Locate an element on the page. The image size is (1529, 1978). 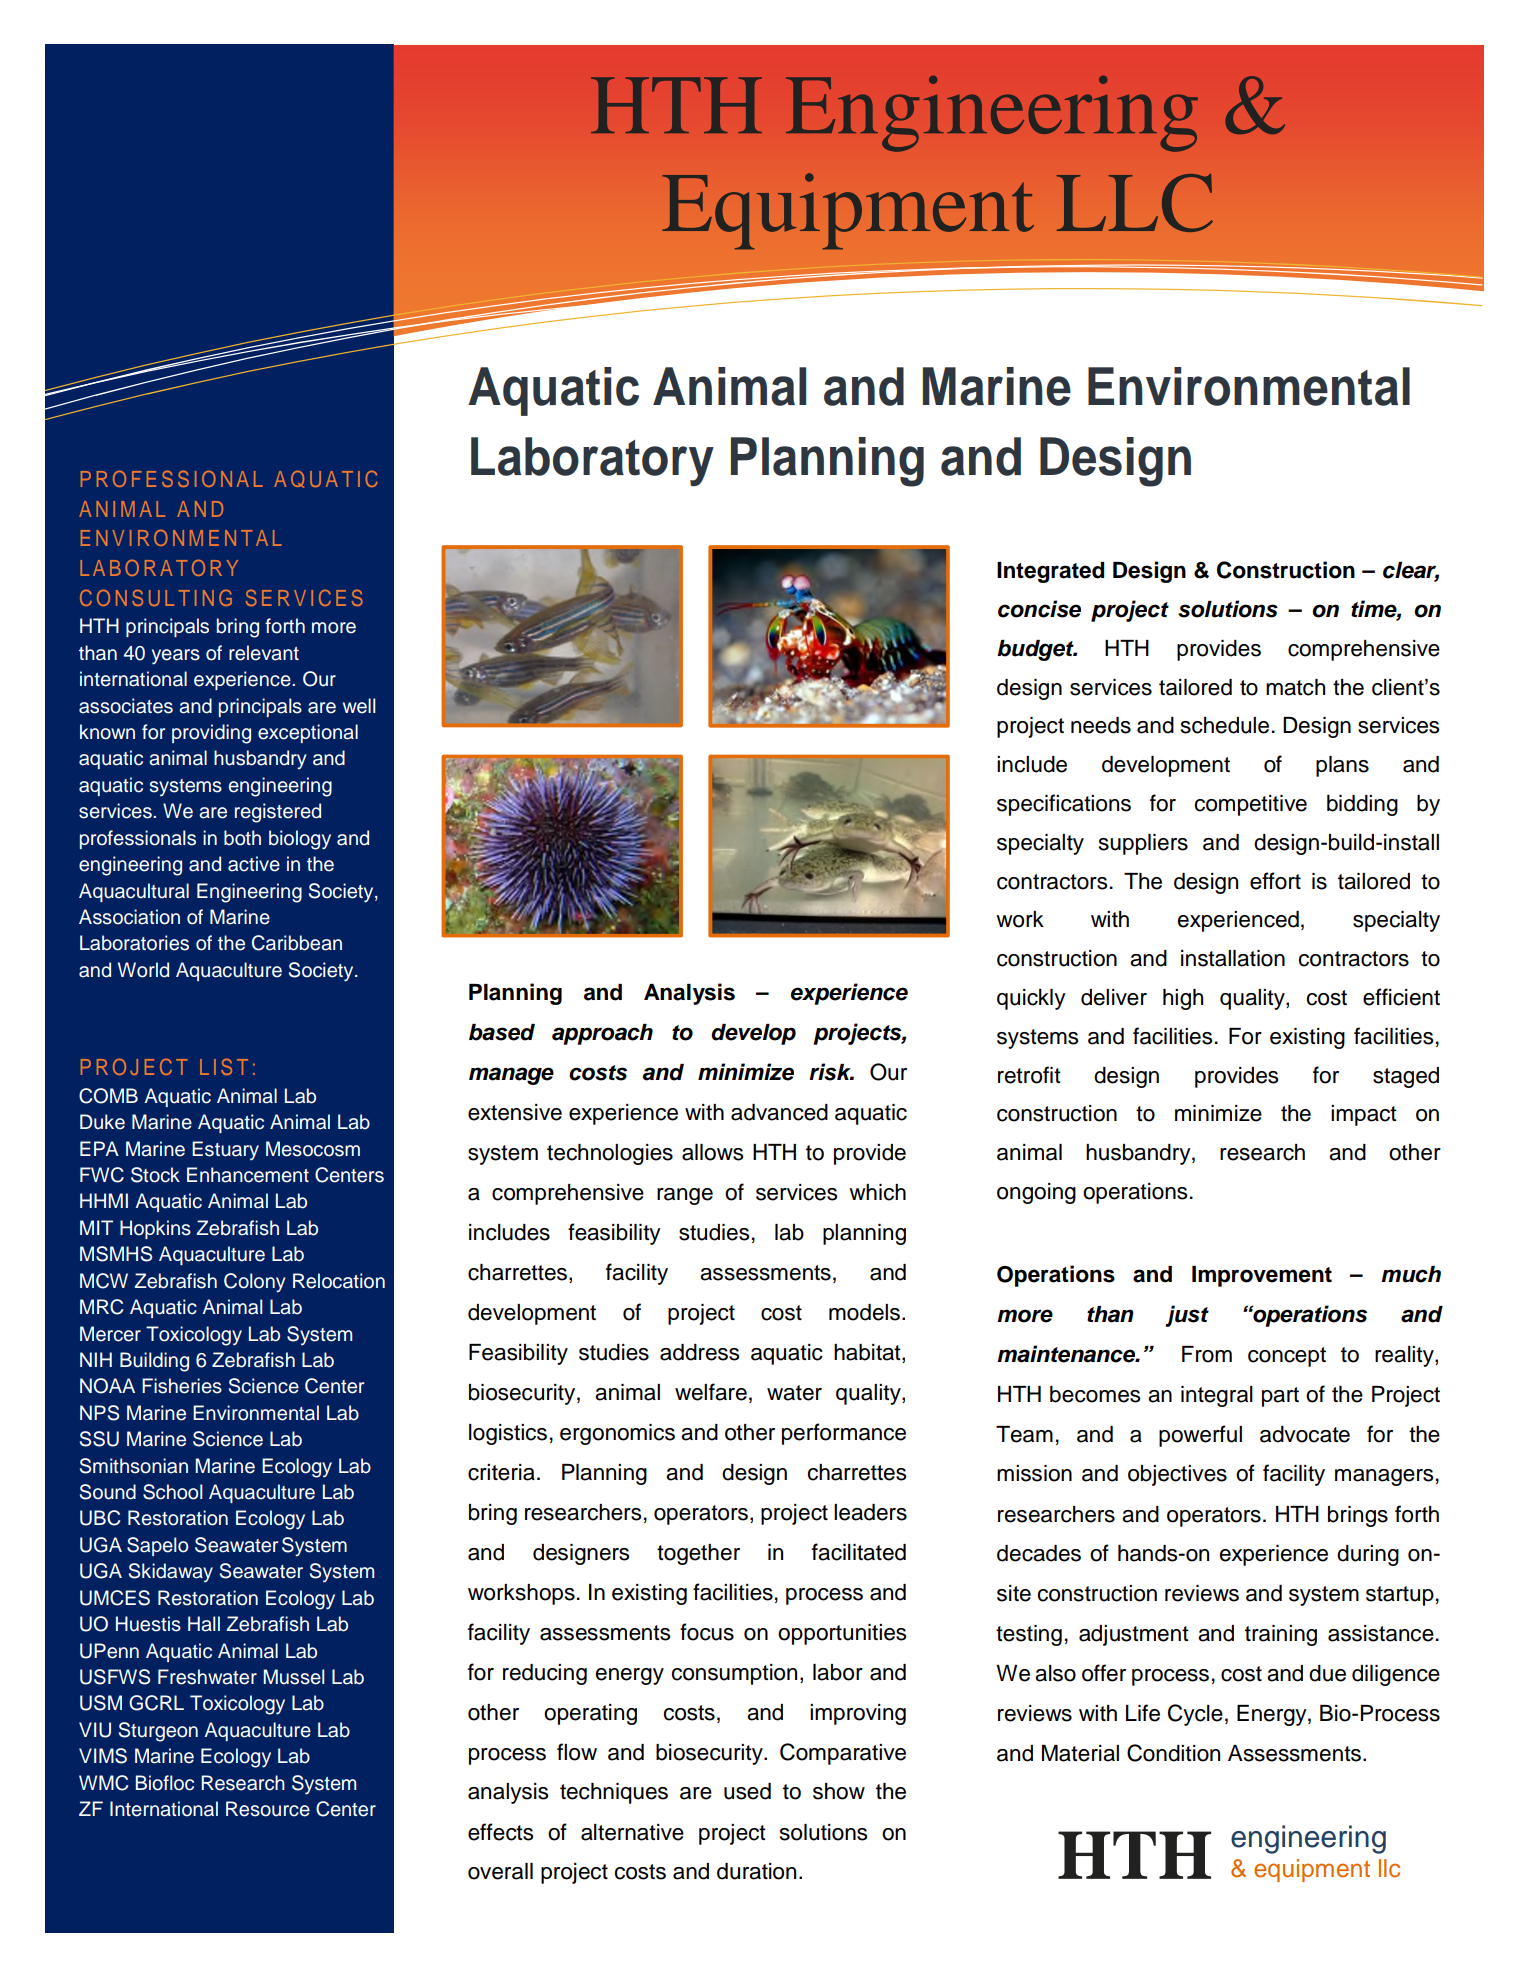
duration is located at coordinates (756, 1871).
